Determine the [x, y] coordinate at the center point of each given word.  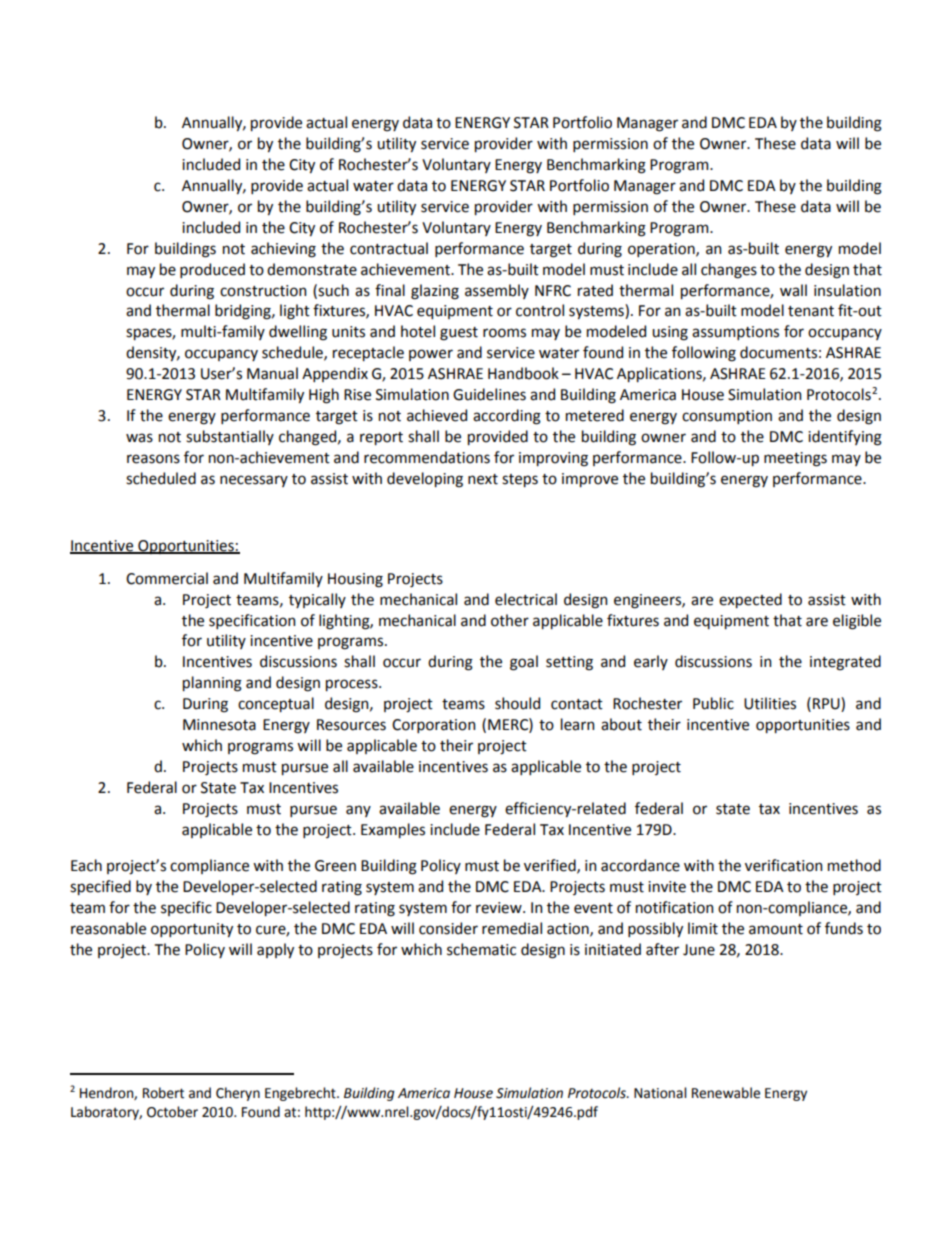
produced [212, 270]
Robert [163, 1093]
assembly [497, 291]
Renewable [726, 1093]
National [660, 1093]
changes [729, 271]
